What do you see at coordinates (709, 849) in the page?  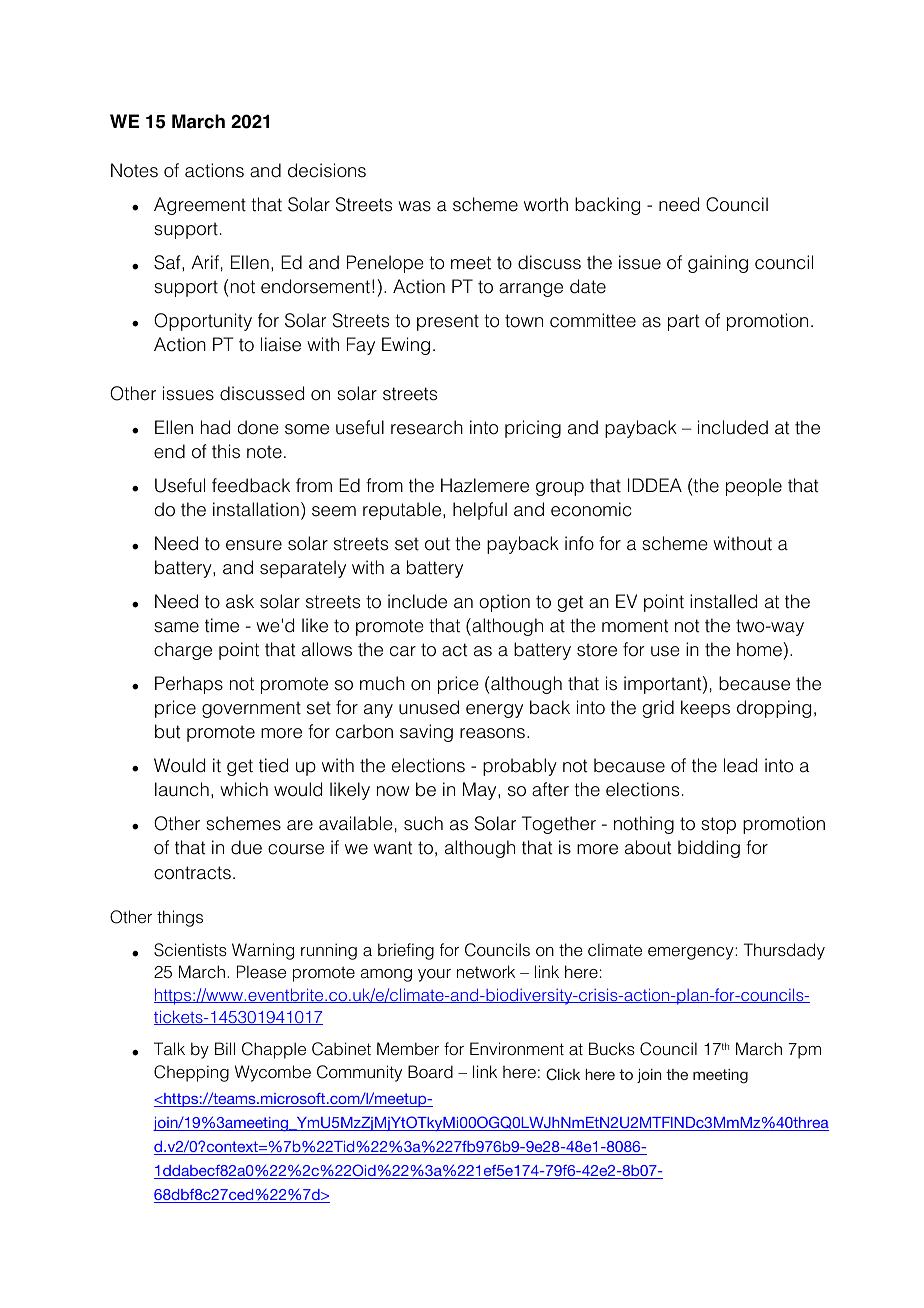 I see `bidding` at bounding box center [709, 849].
